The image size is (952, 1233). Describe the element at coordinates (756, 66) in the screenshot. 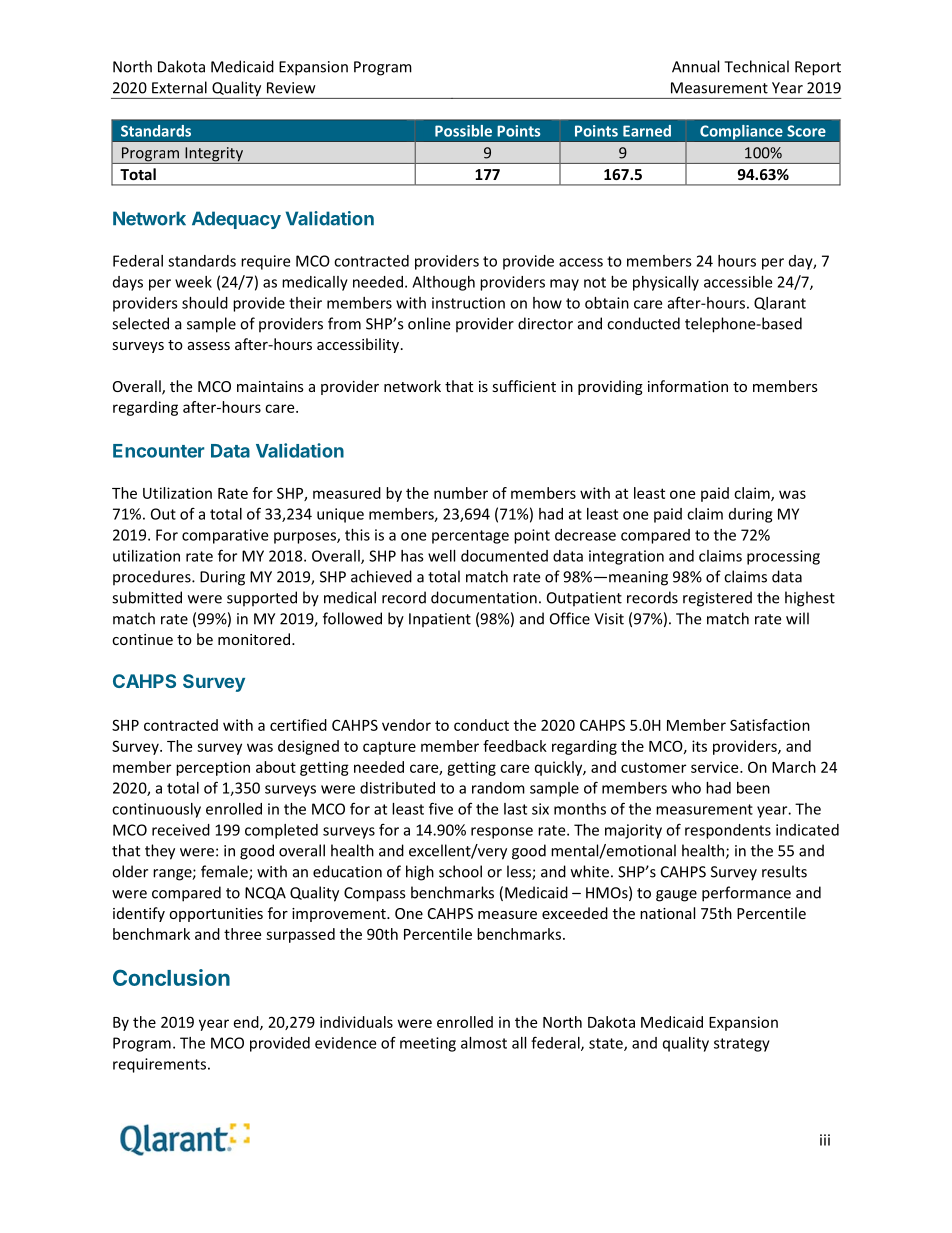

I see `Technical` at that location.
